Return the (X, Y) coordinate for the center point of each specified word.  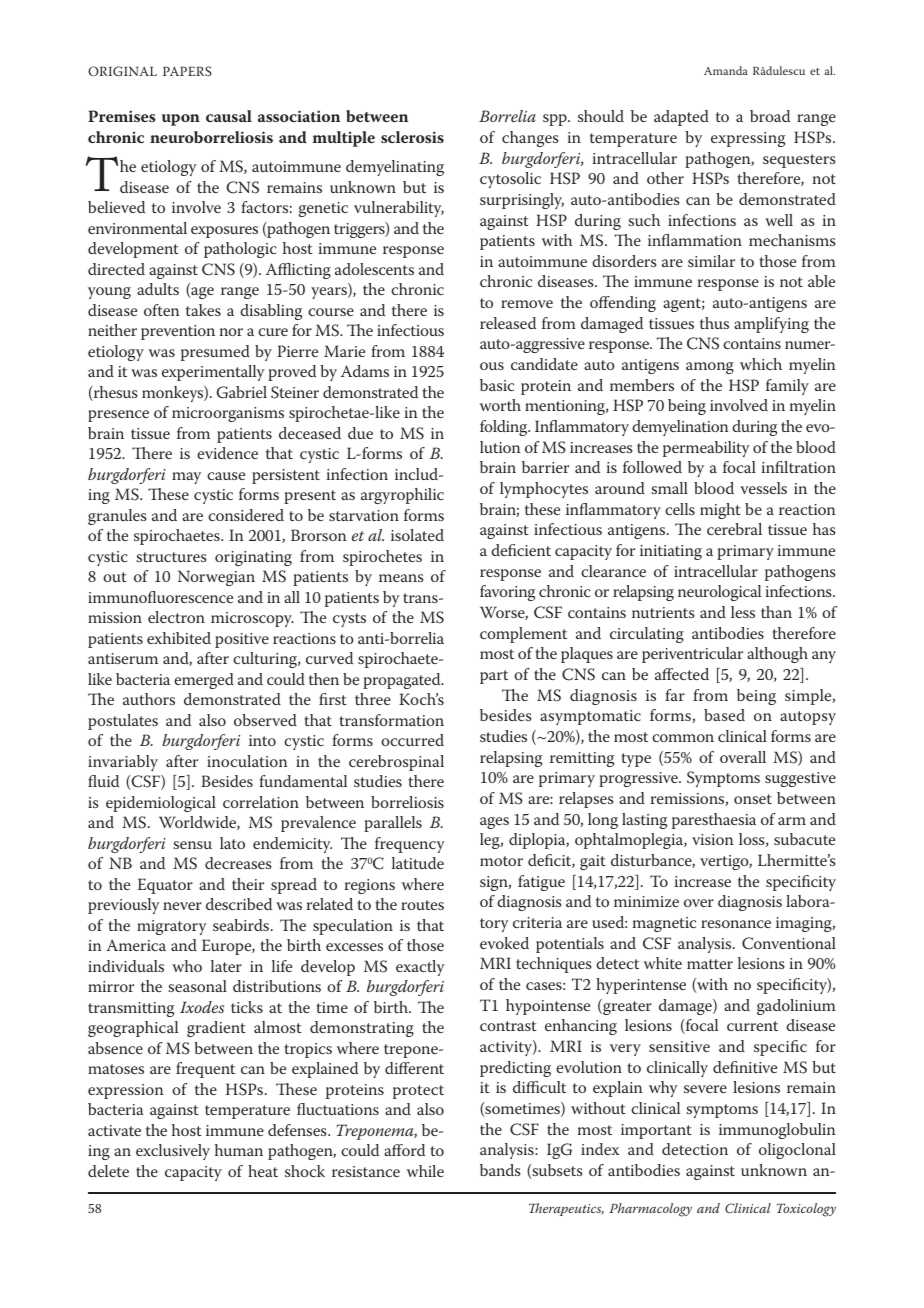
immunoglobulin (777, 1131)
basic (497, 385)
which (761, 364)
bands (500, 1170)
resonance (736, 924)
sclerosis (412, 137)
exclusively (173, 1152)
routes (422, 905)
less (743, 612)
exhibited (179, 638)
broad (770, 116)
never (182, 906)
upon (181, 120)
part (494, 677)
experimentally (213, 373)
